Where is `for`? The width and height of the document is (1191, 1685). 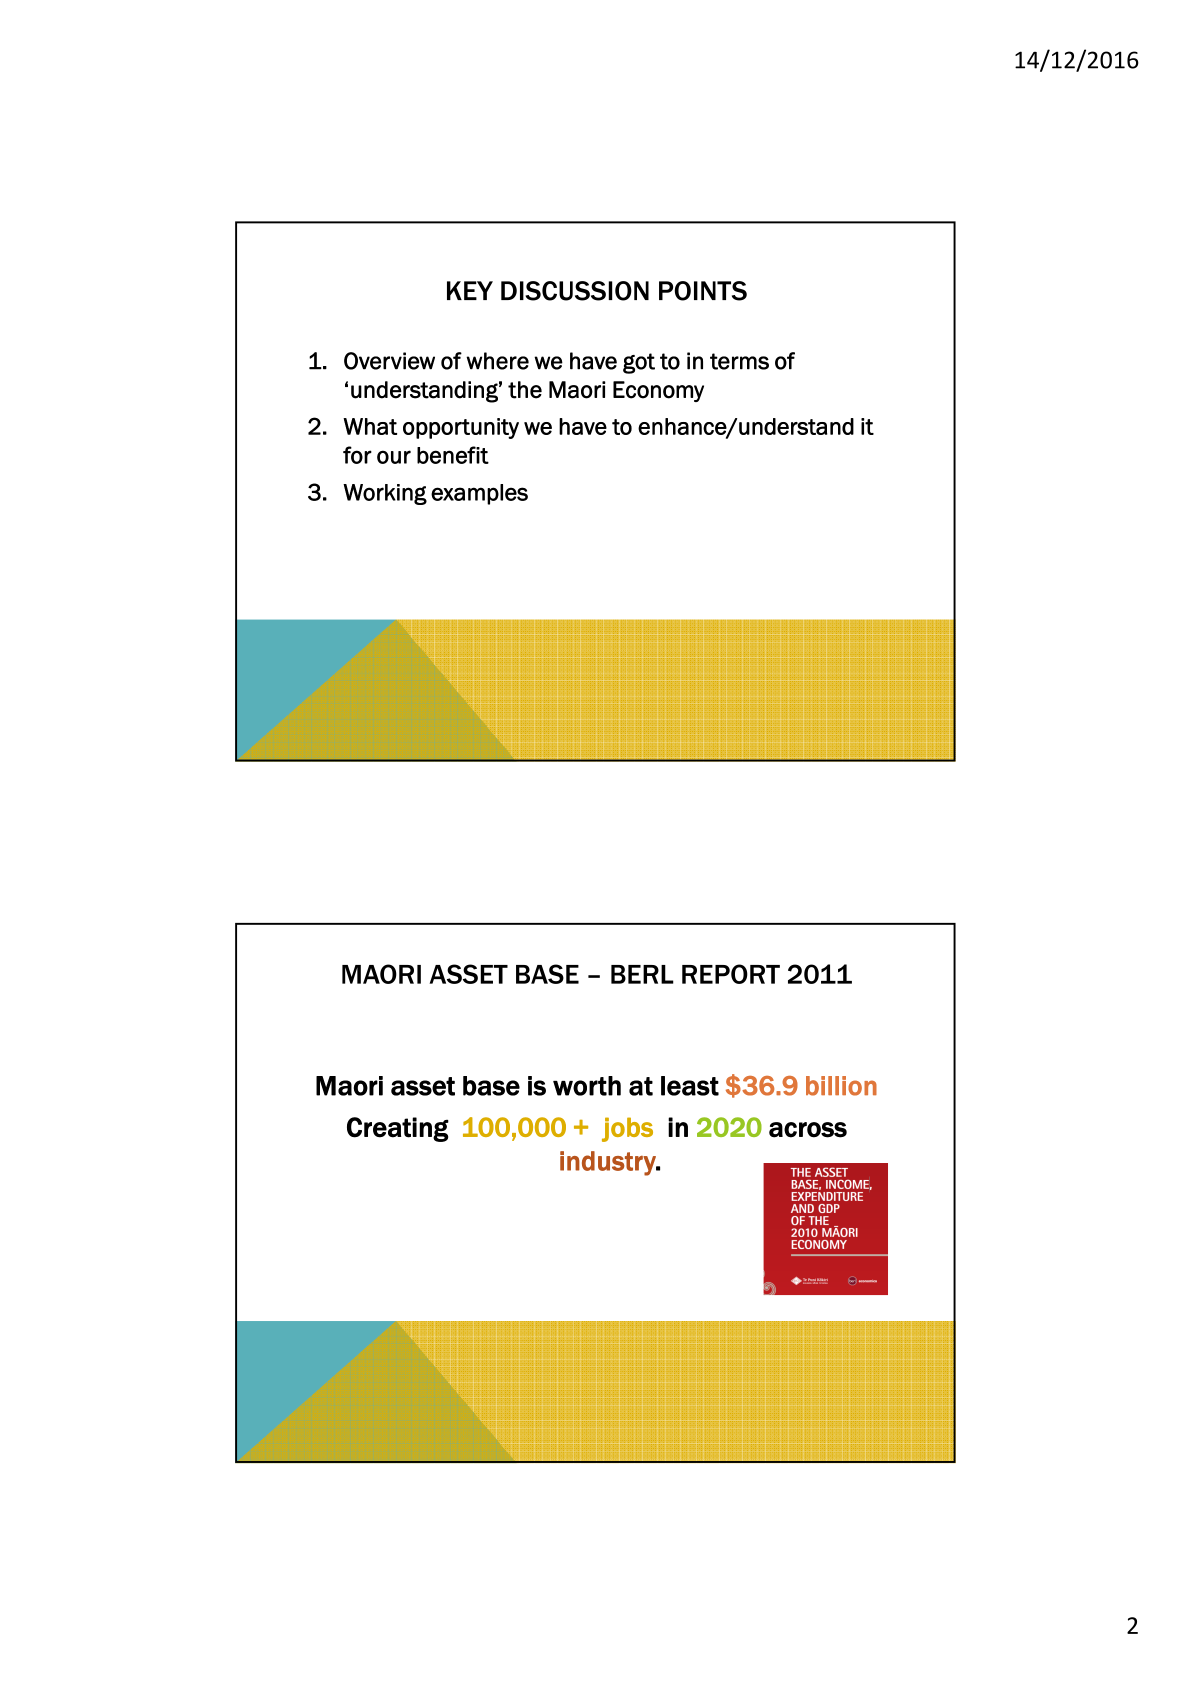 for is located at coordinates (357, 455).
